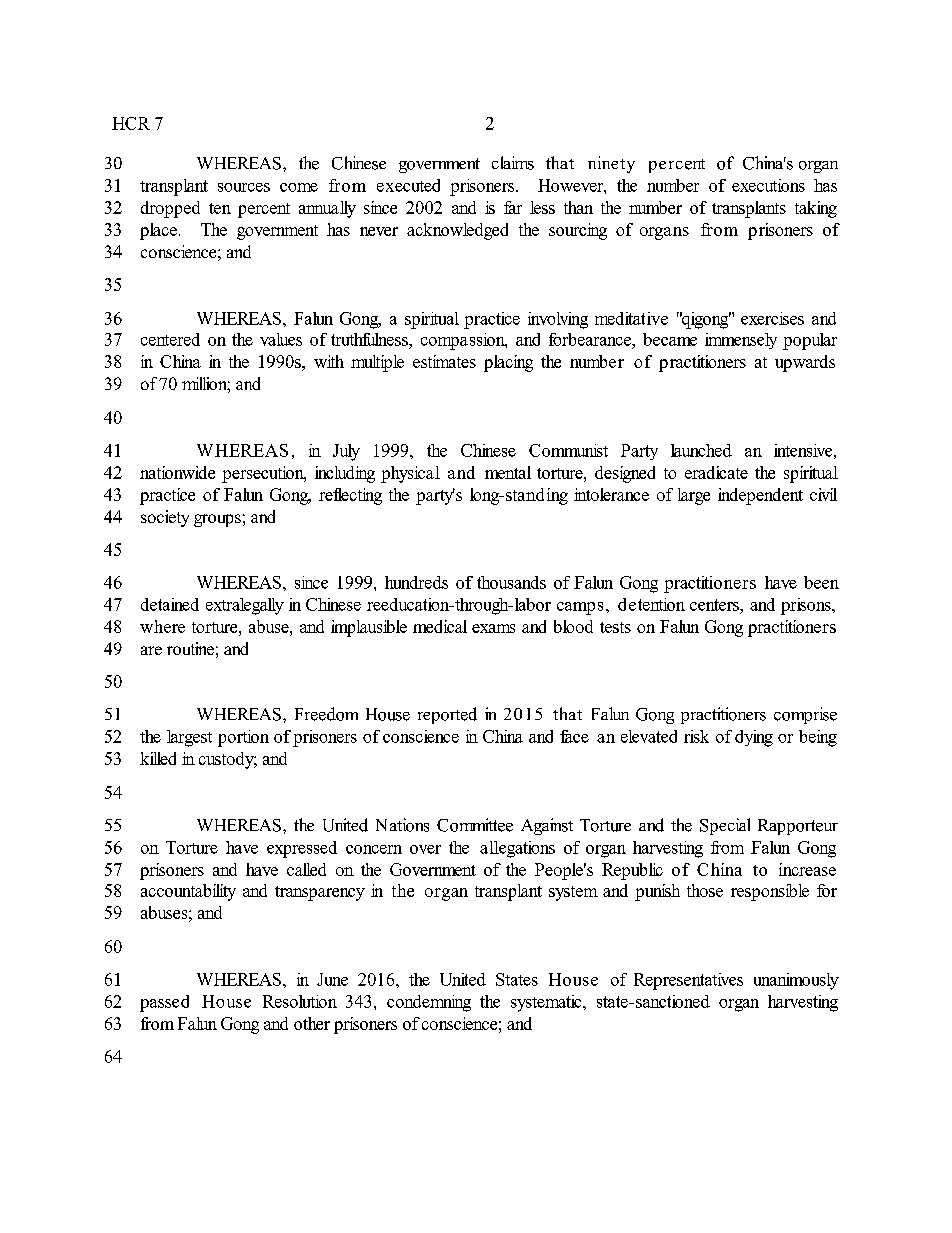 The width and height of the image is (952, 1233). Describe the element at coordinates (513, 163) in the image. I see `claims` at that location.
